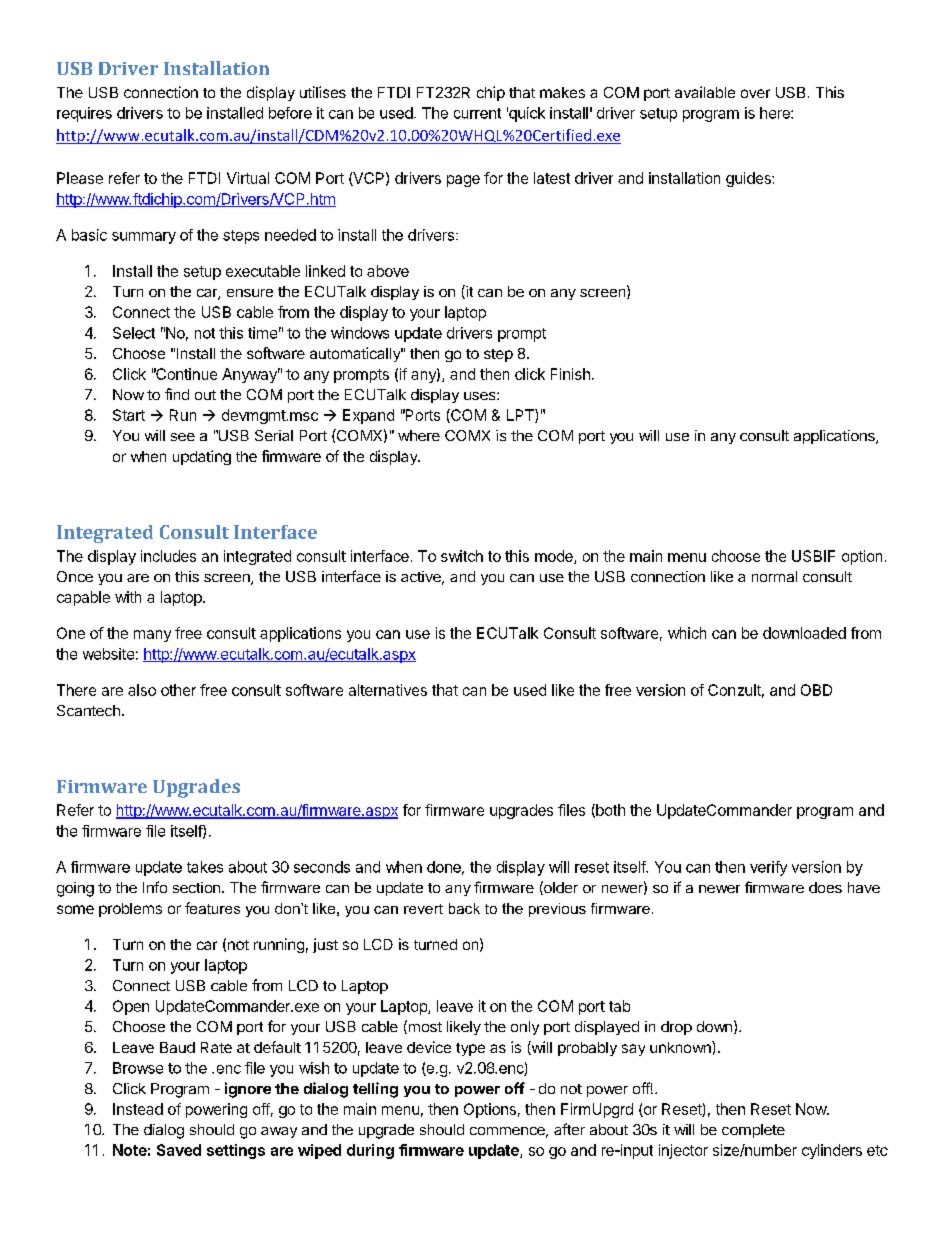  Describe the element at coordinates (768, 868) in the image. I see `verify` at that location.
